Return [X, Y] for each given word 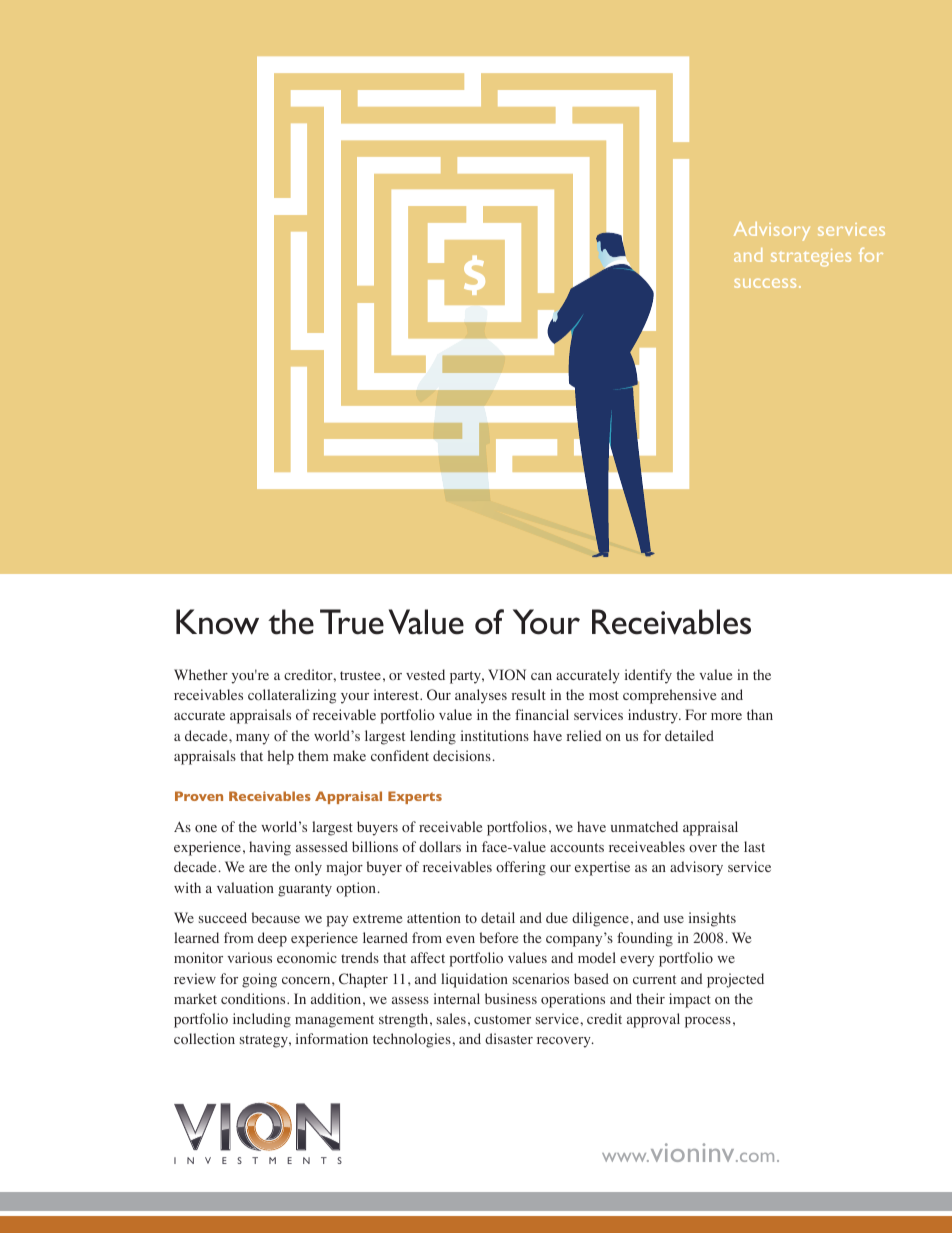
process [708, 1022]
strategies [811, 258]
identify [648, 676]
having [270, 848]
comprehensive [669, 696]
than [760, 714]
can [541, 676]
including [262, 1020]
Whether [201, 674]
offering [521, 868]
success [765, 283]
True [352, 622]
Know [217, 622]
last [754, 846]
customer [502, 1019]
